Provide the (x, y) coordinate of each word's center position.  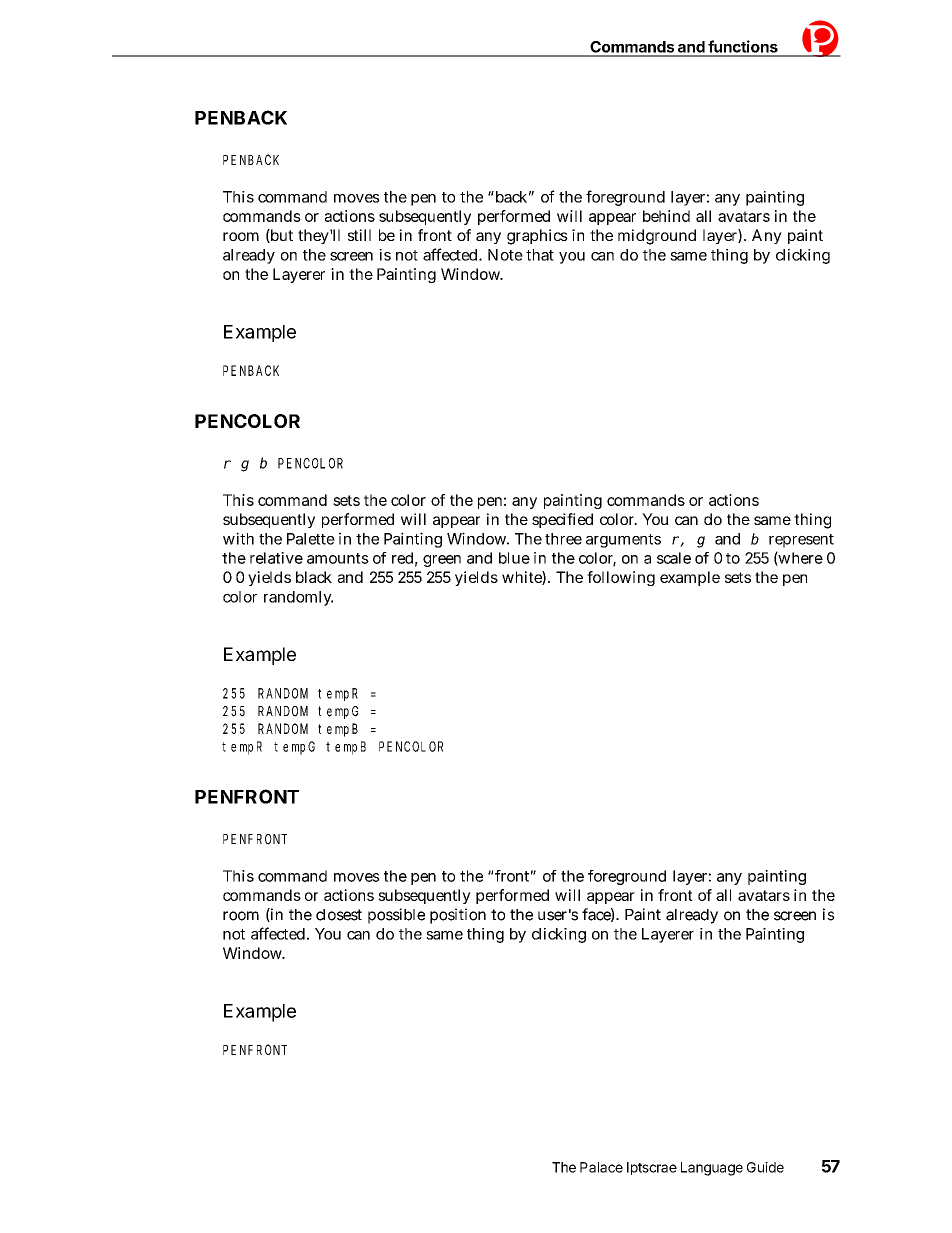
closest (339, 915)
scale (674, 558)
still (359, 235)
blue (514, 558)
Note (505, 255)
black (314, 577)
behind (666, 216)
